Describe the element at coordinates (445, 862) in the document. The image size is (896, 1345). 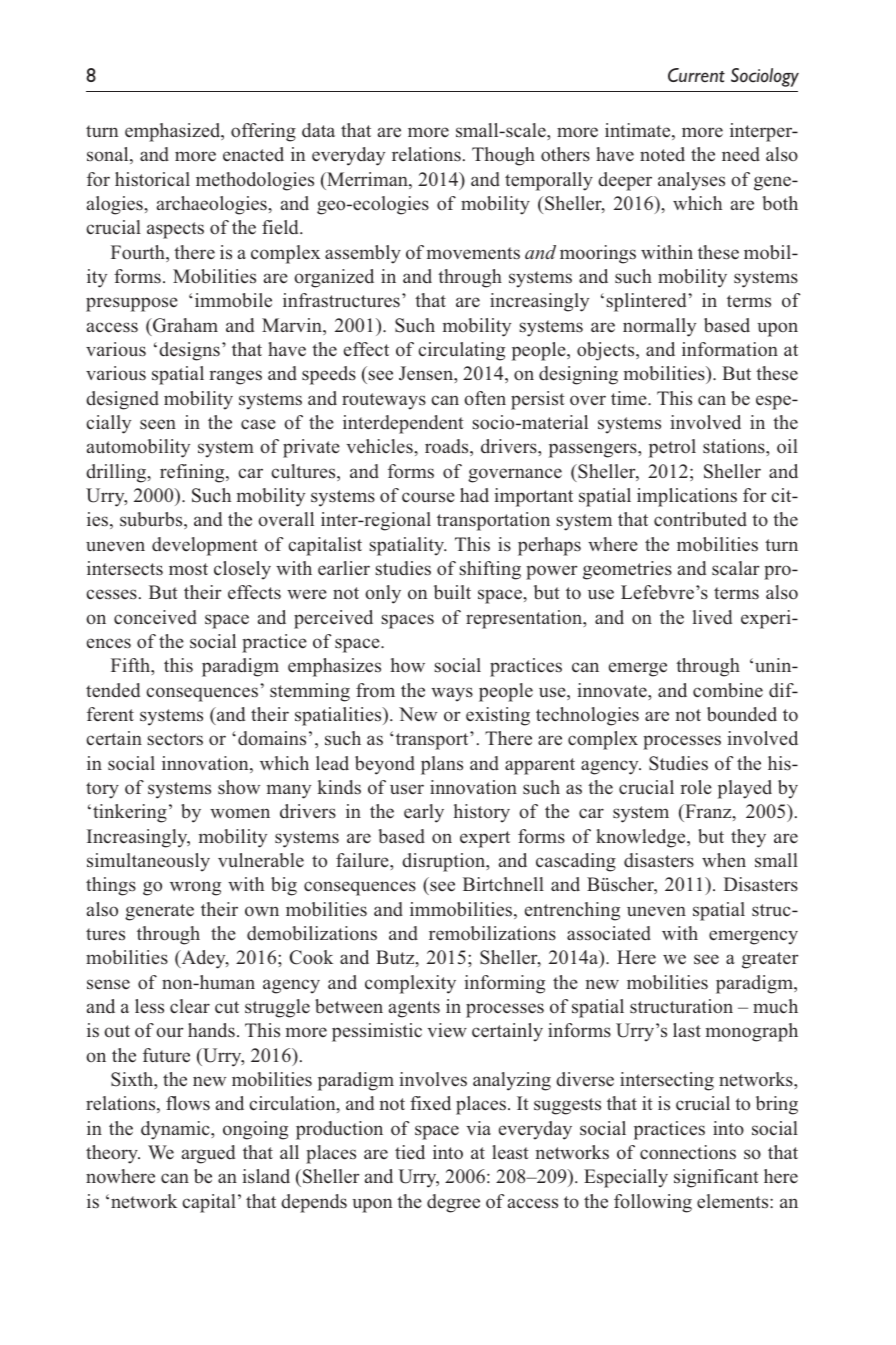
I see `disruption` at that location.
